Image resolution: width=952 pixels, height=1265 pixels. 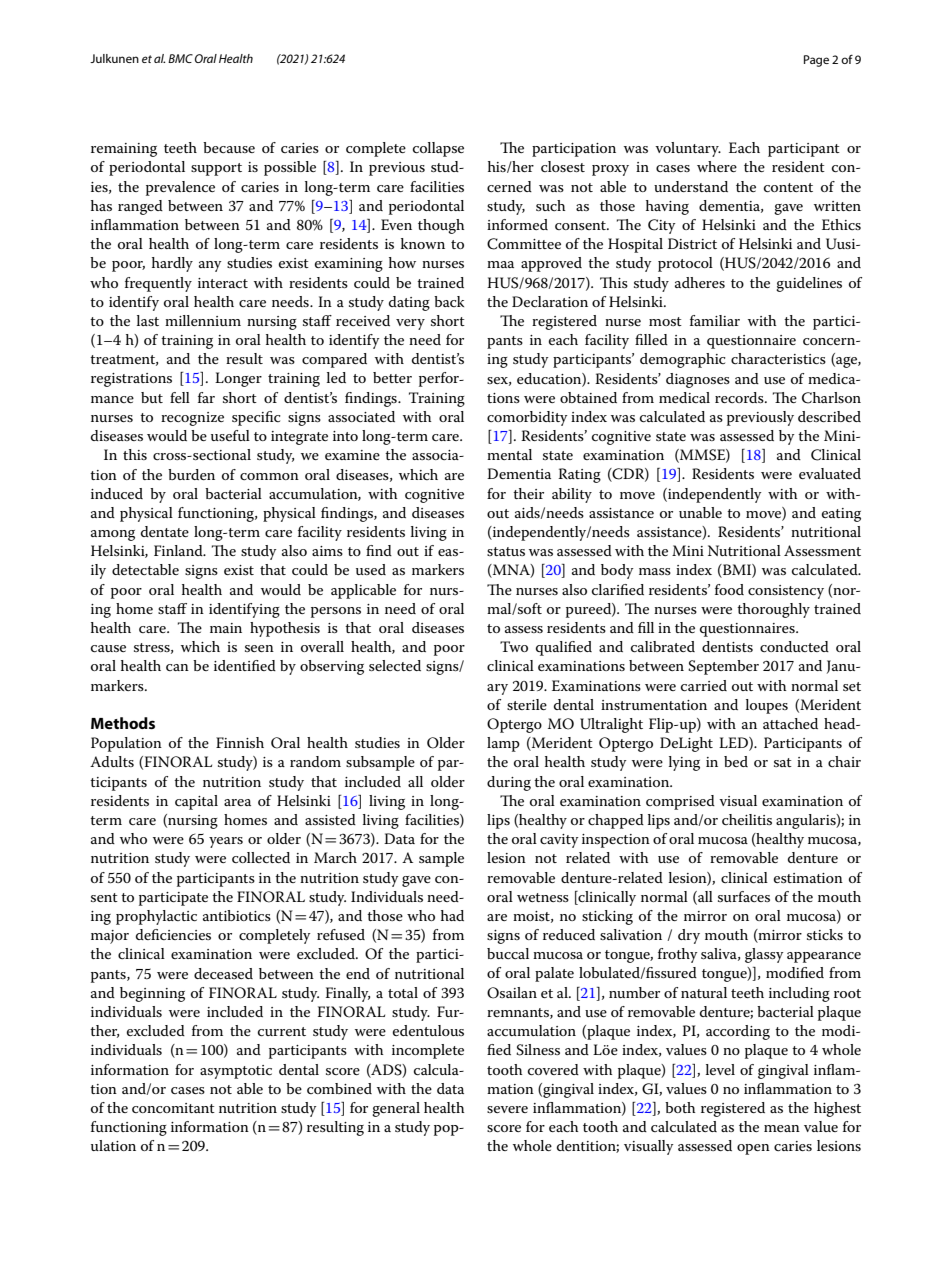 I want to click on mean, so click(x=782, y=1128).
